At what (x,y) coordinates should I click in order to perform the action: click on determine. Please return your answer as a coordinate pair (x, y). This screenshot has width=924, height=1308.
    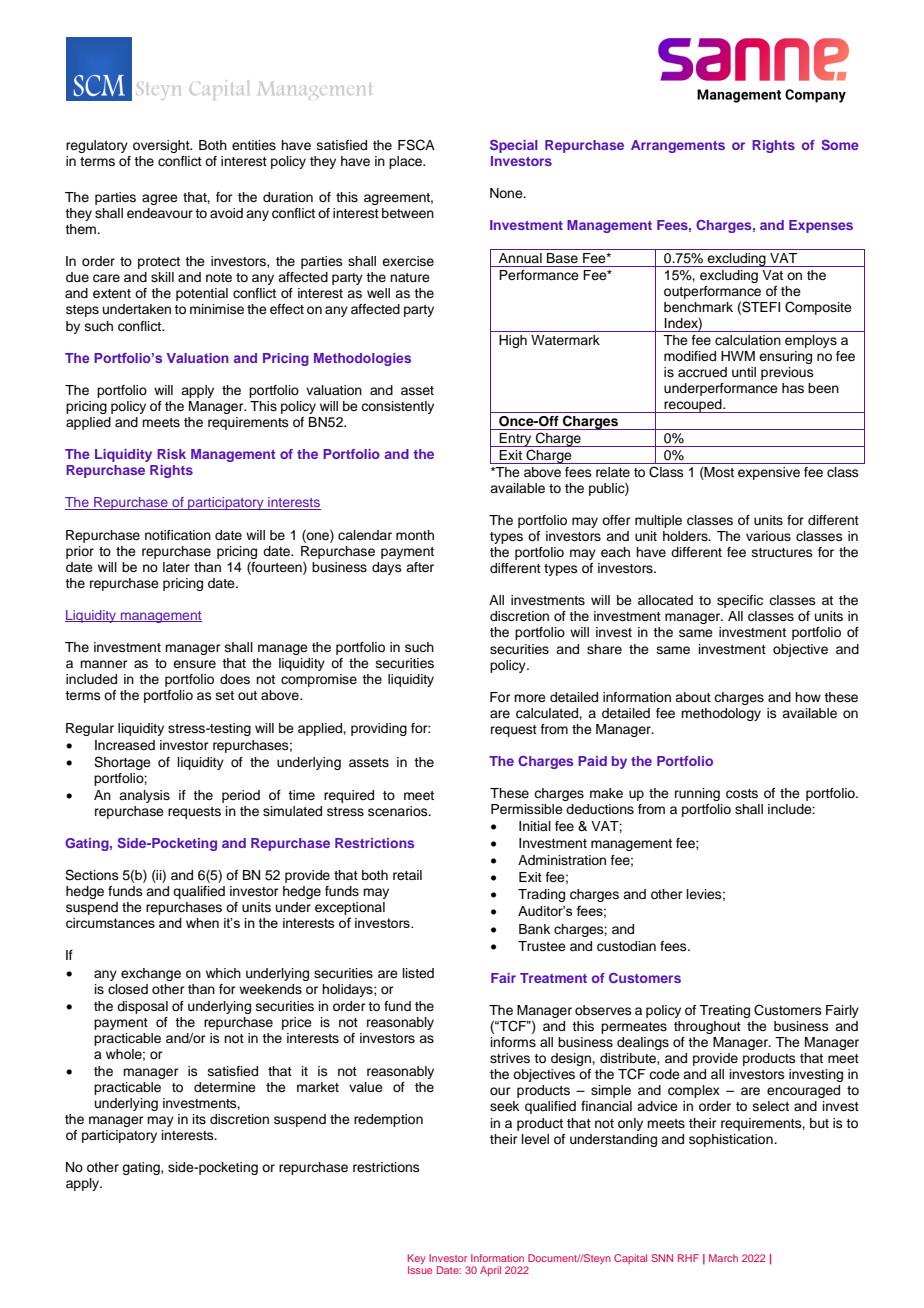
    Looking at the image, I should click on (225, 1087).
